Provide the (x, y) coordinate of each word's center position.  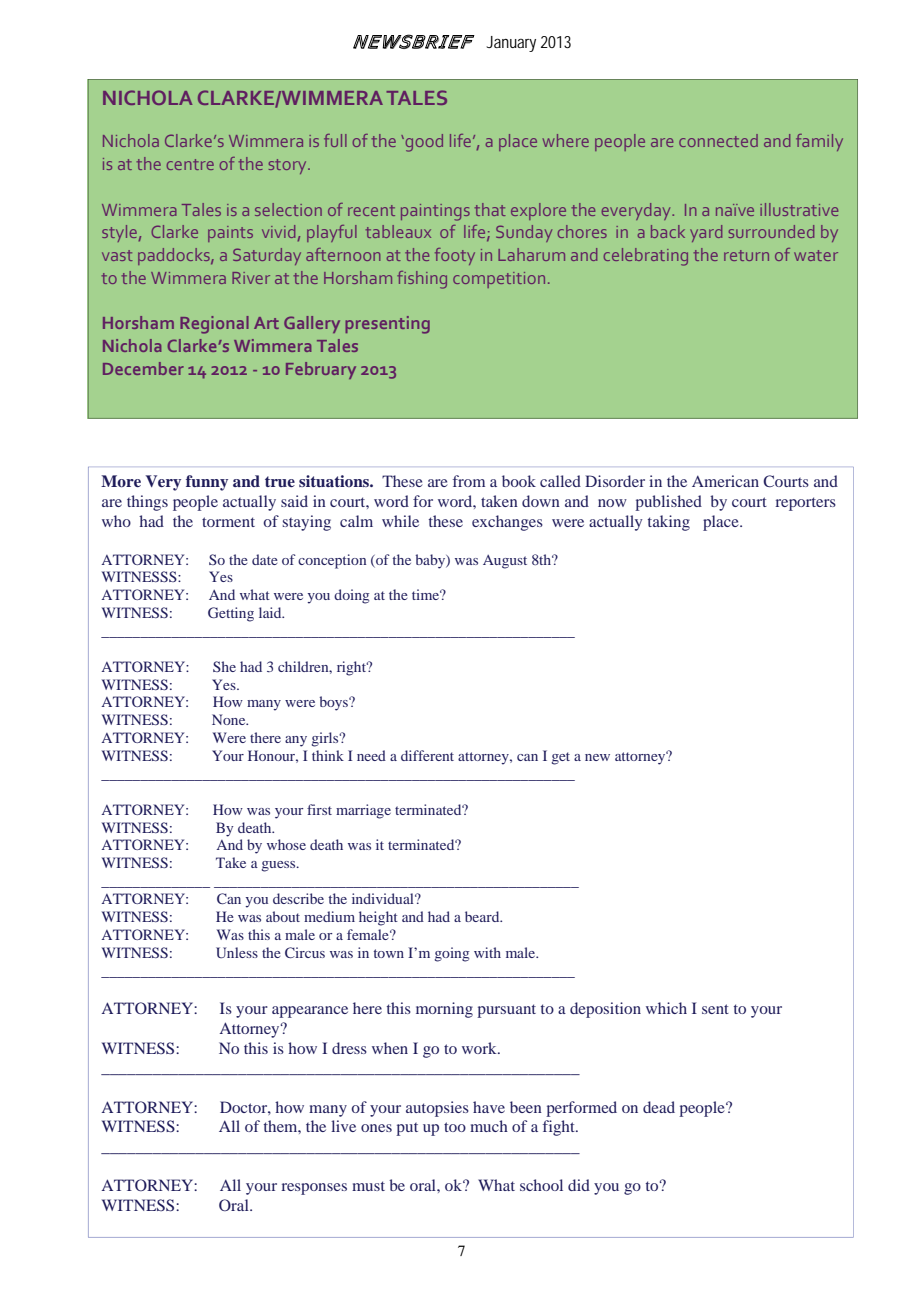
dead (659, 1107)
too (455, 1127)
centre (190, 164)
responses (314, 1189)
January (511, 44)
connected (718, 140)
